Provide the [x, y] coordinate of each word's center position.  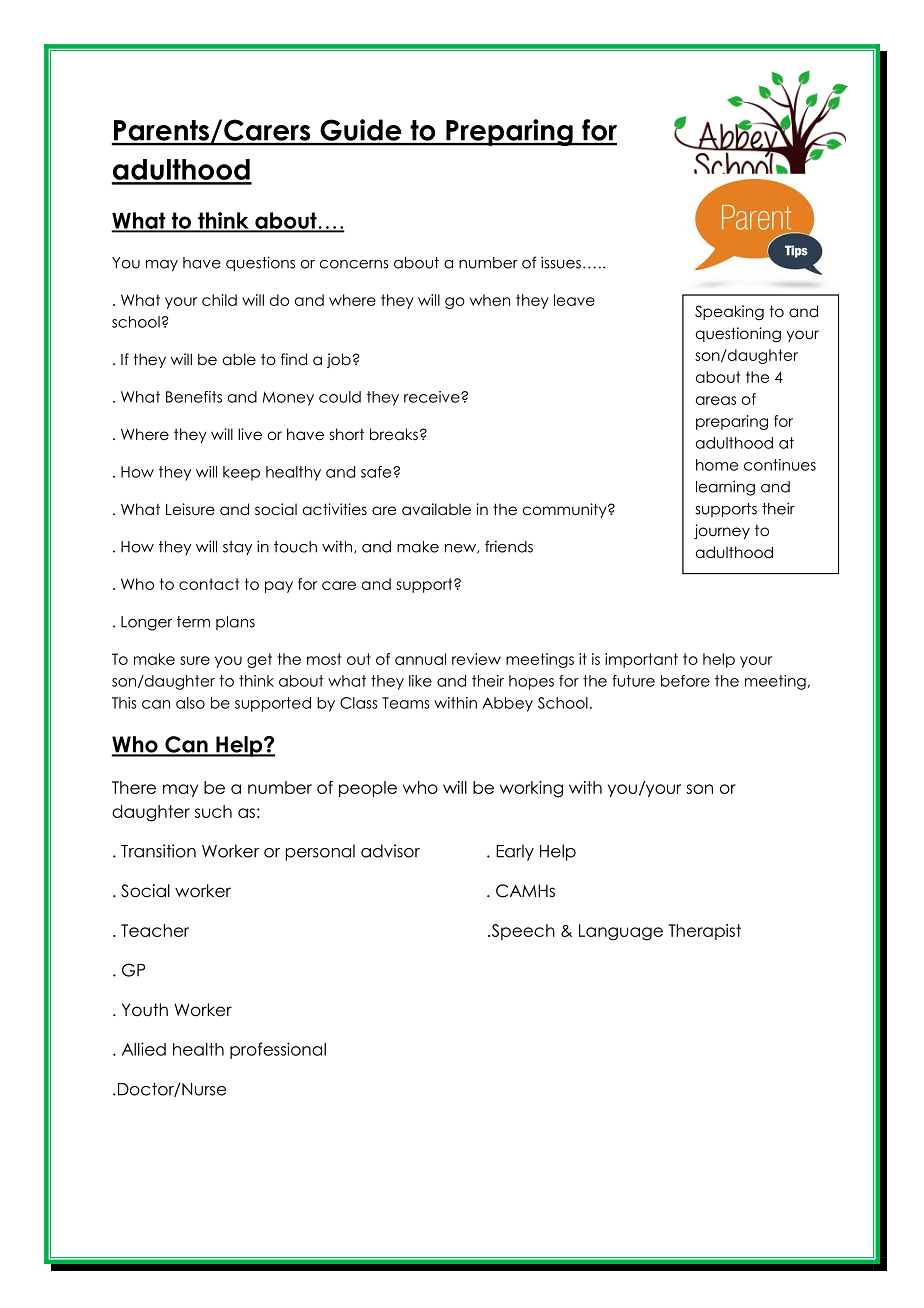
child [219, 300]
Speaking [729, 312]
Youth [145, 1010]
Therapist [705, 932]
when [490, 300]
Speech [522, 932]
